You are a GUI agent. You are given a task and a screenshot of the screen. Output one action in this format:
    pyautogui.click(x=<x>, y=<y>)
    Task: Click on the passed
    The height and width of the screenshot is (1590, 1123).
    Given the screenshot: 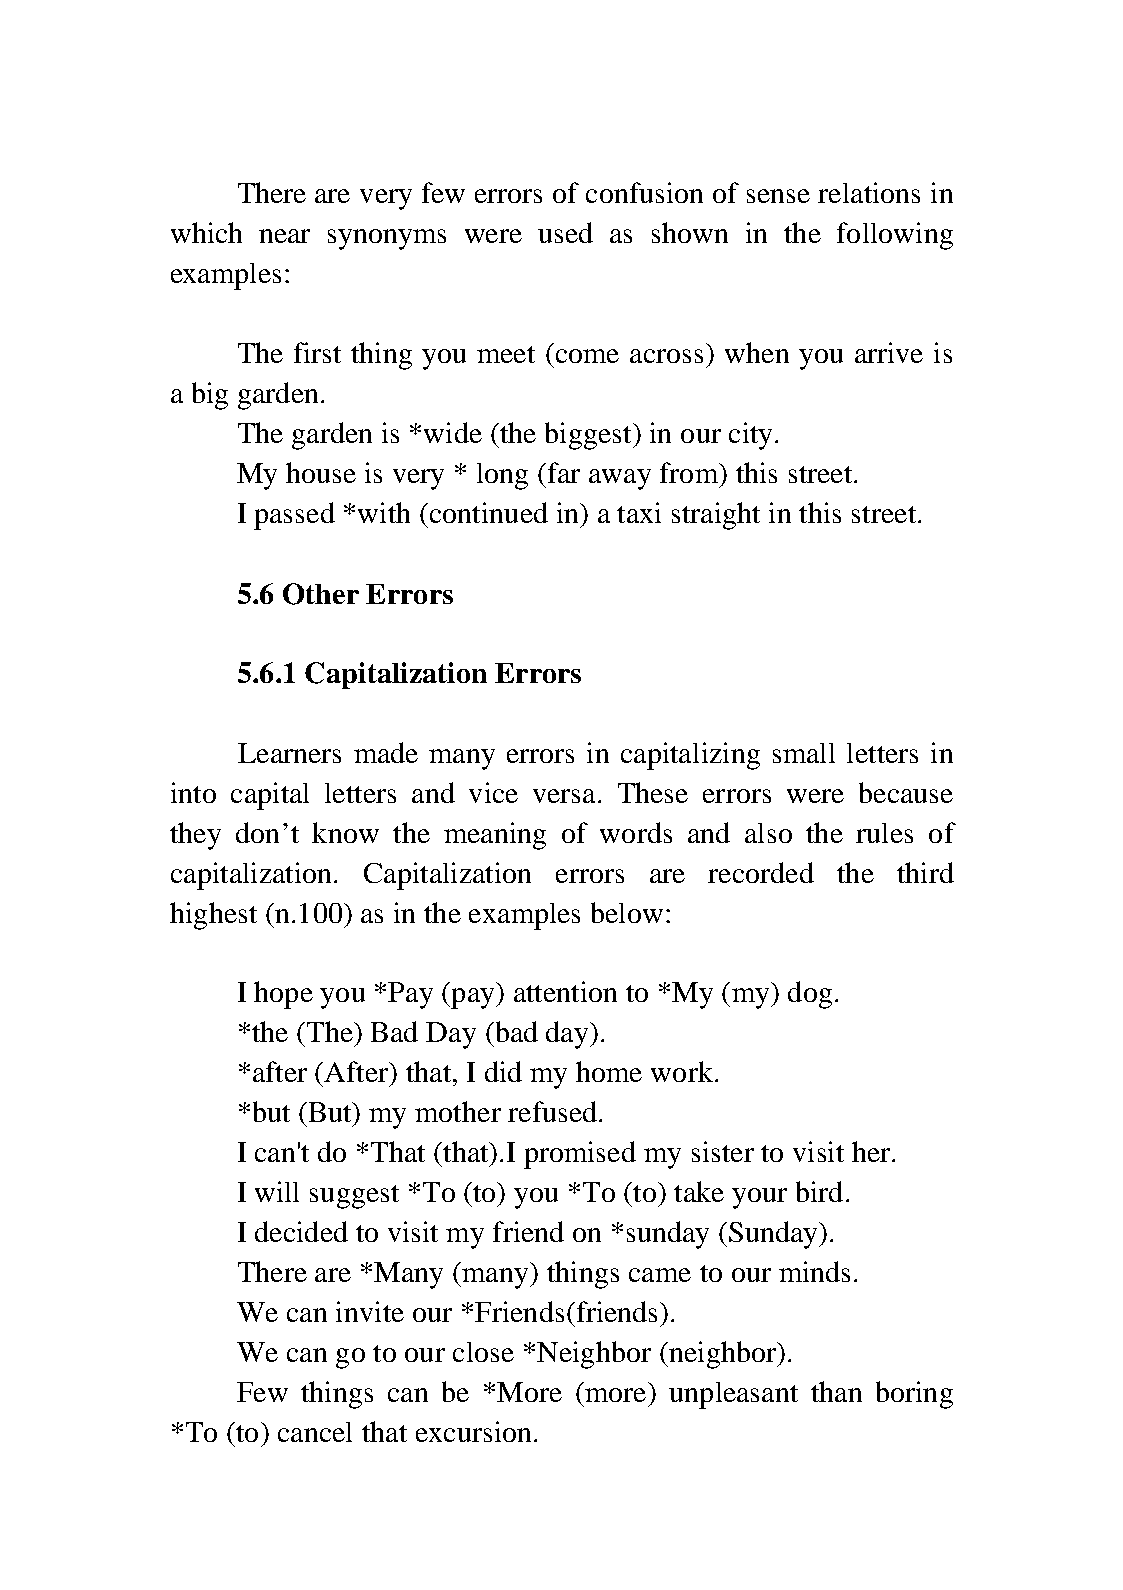 What is the action you would take?
    pyautogui.click(x=294, y=516)
